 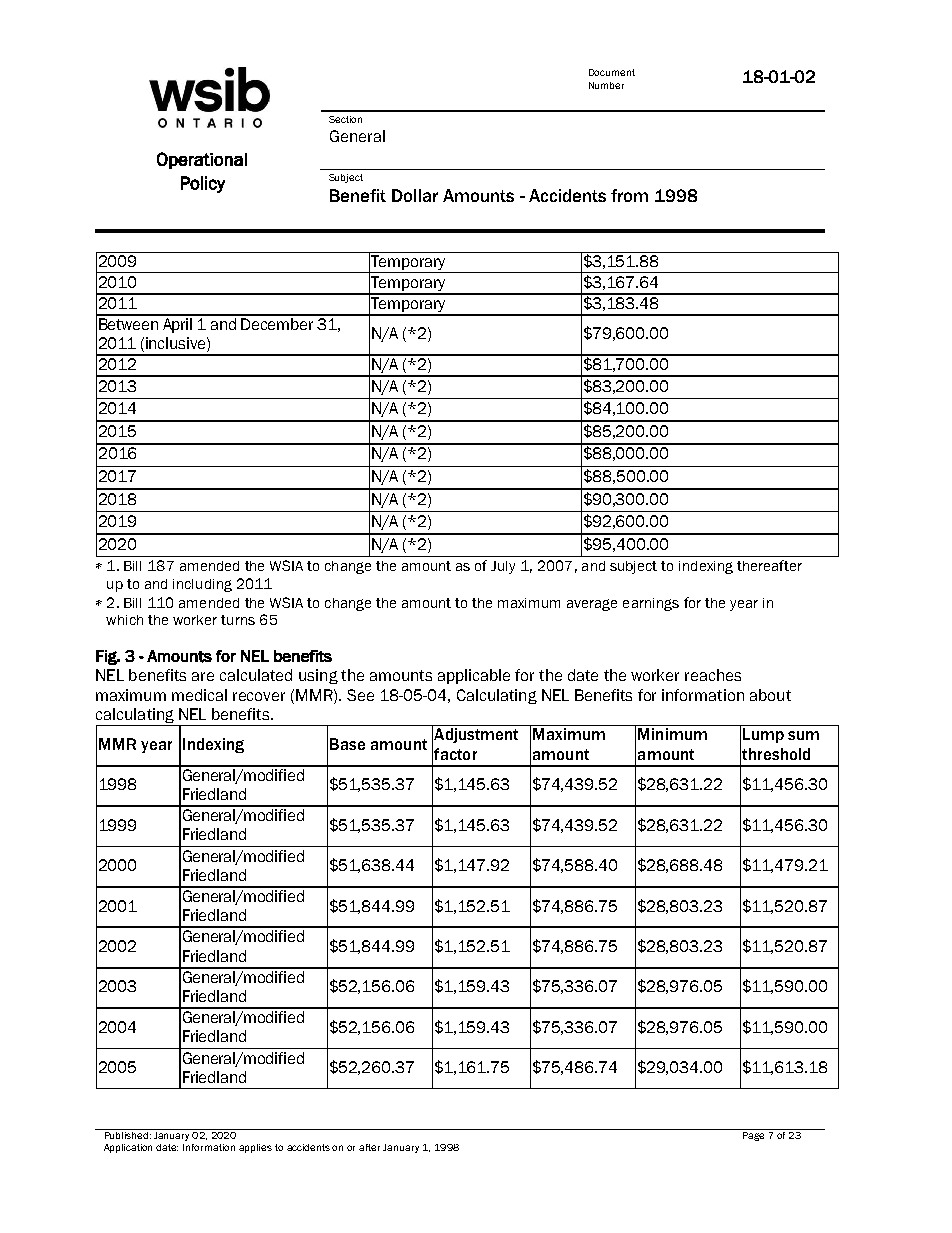 What do you see at coordinates (754, 1135) in the screenshot?
I see `Page` at bounding box center [754, 1135].
